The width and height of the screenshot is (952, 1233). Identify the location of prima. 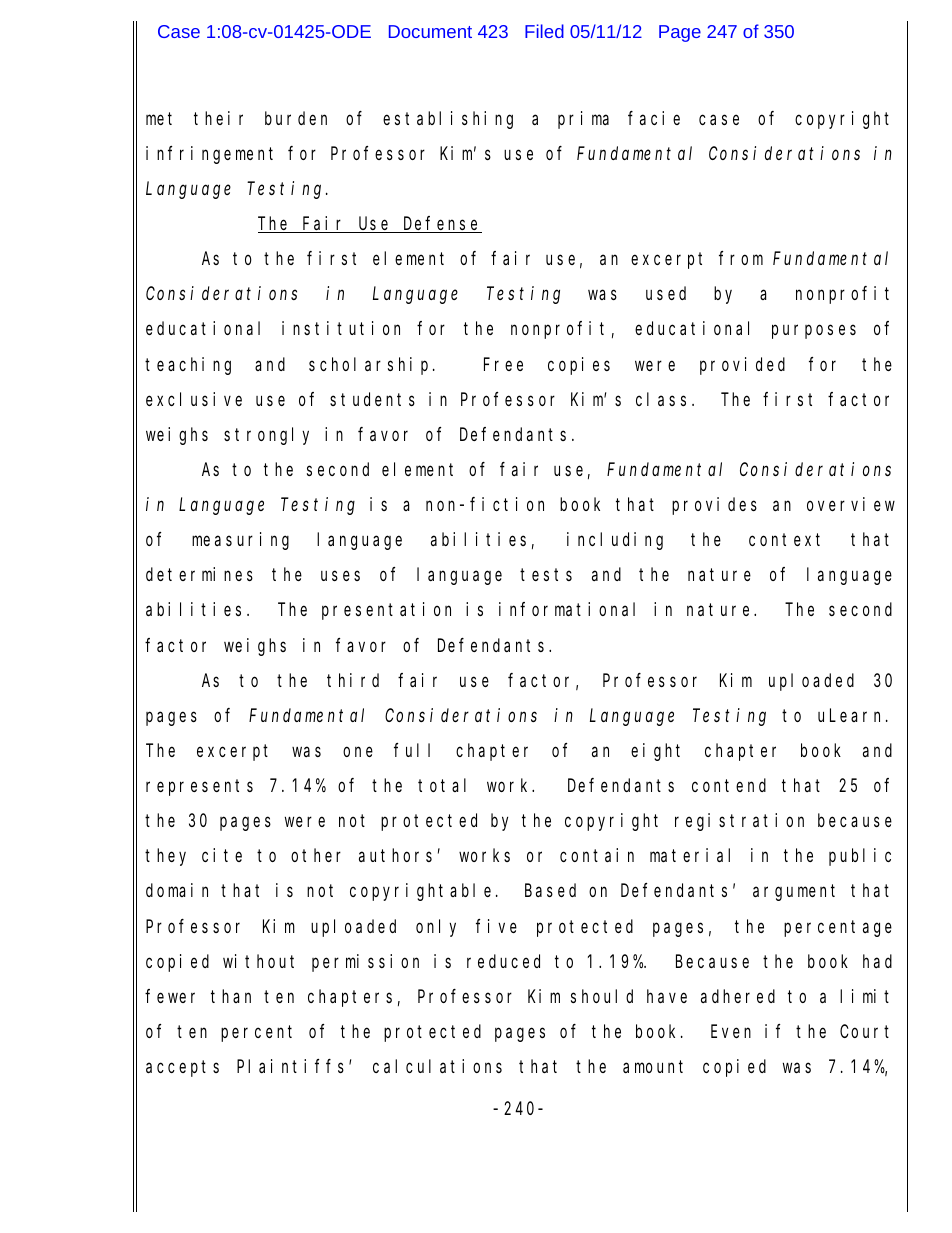
(583, 120).
